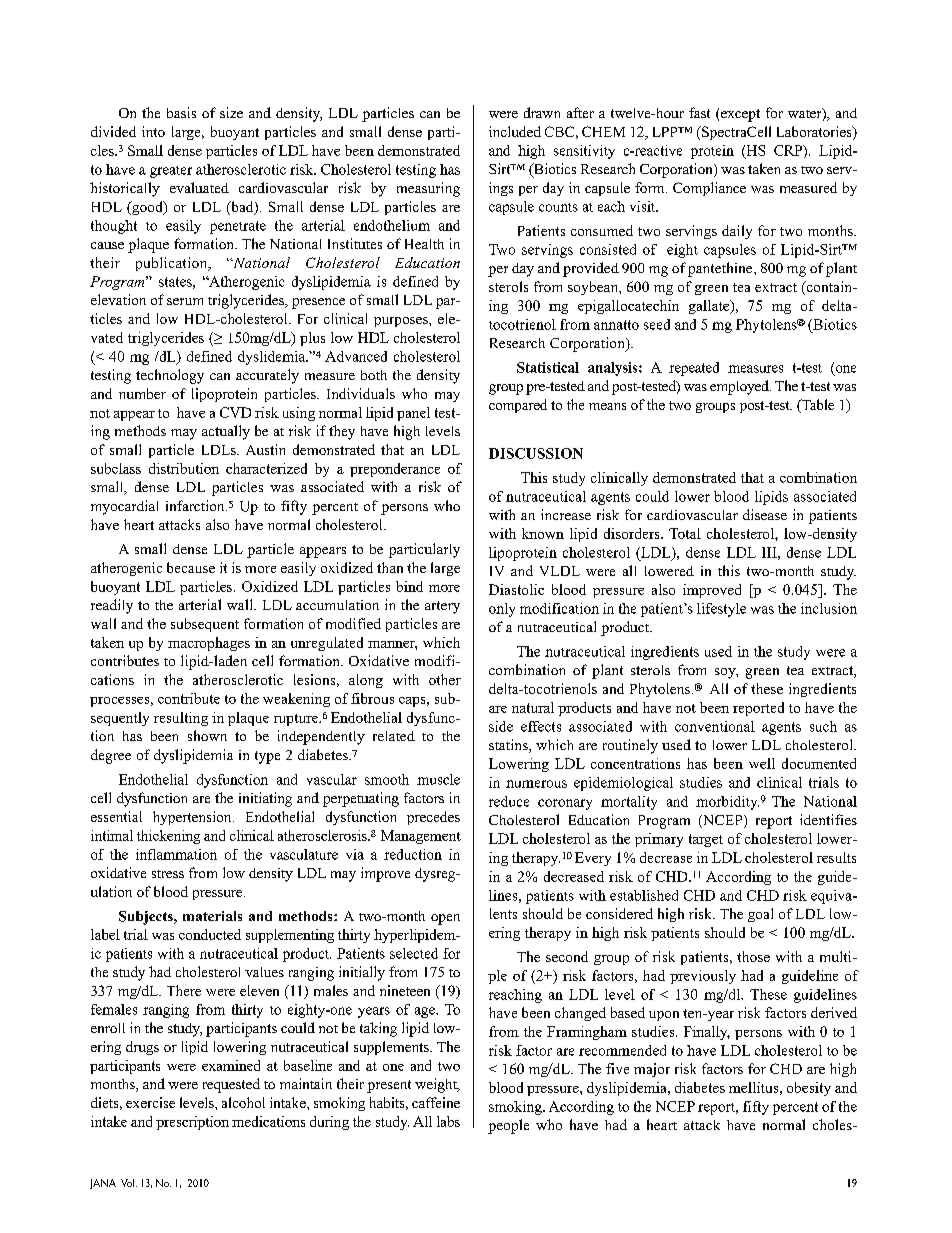 The width and height of the page is (952, 1233). What do you see at coordinates (740, 115) in the page?
I see `except` at bounding box center [740, 115].
